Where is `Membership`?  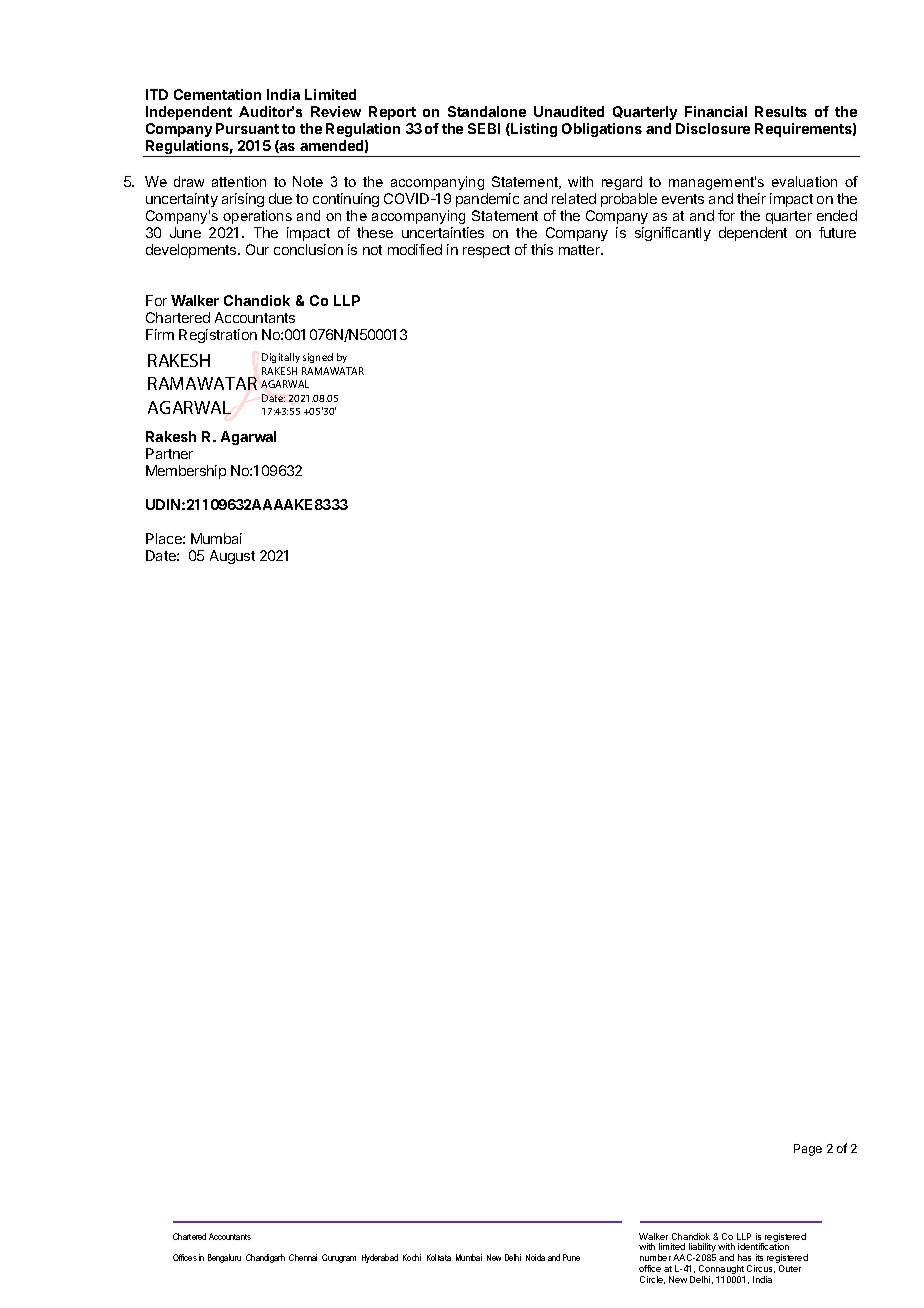 Membership is located at coordinates (186, 472).
